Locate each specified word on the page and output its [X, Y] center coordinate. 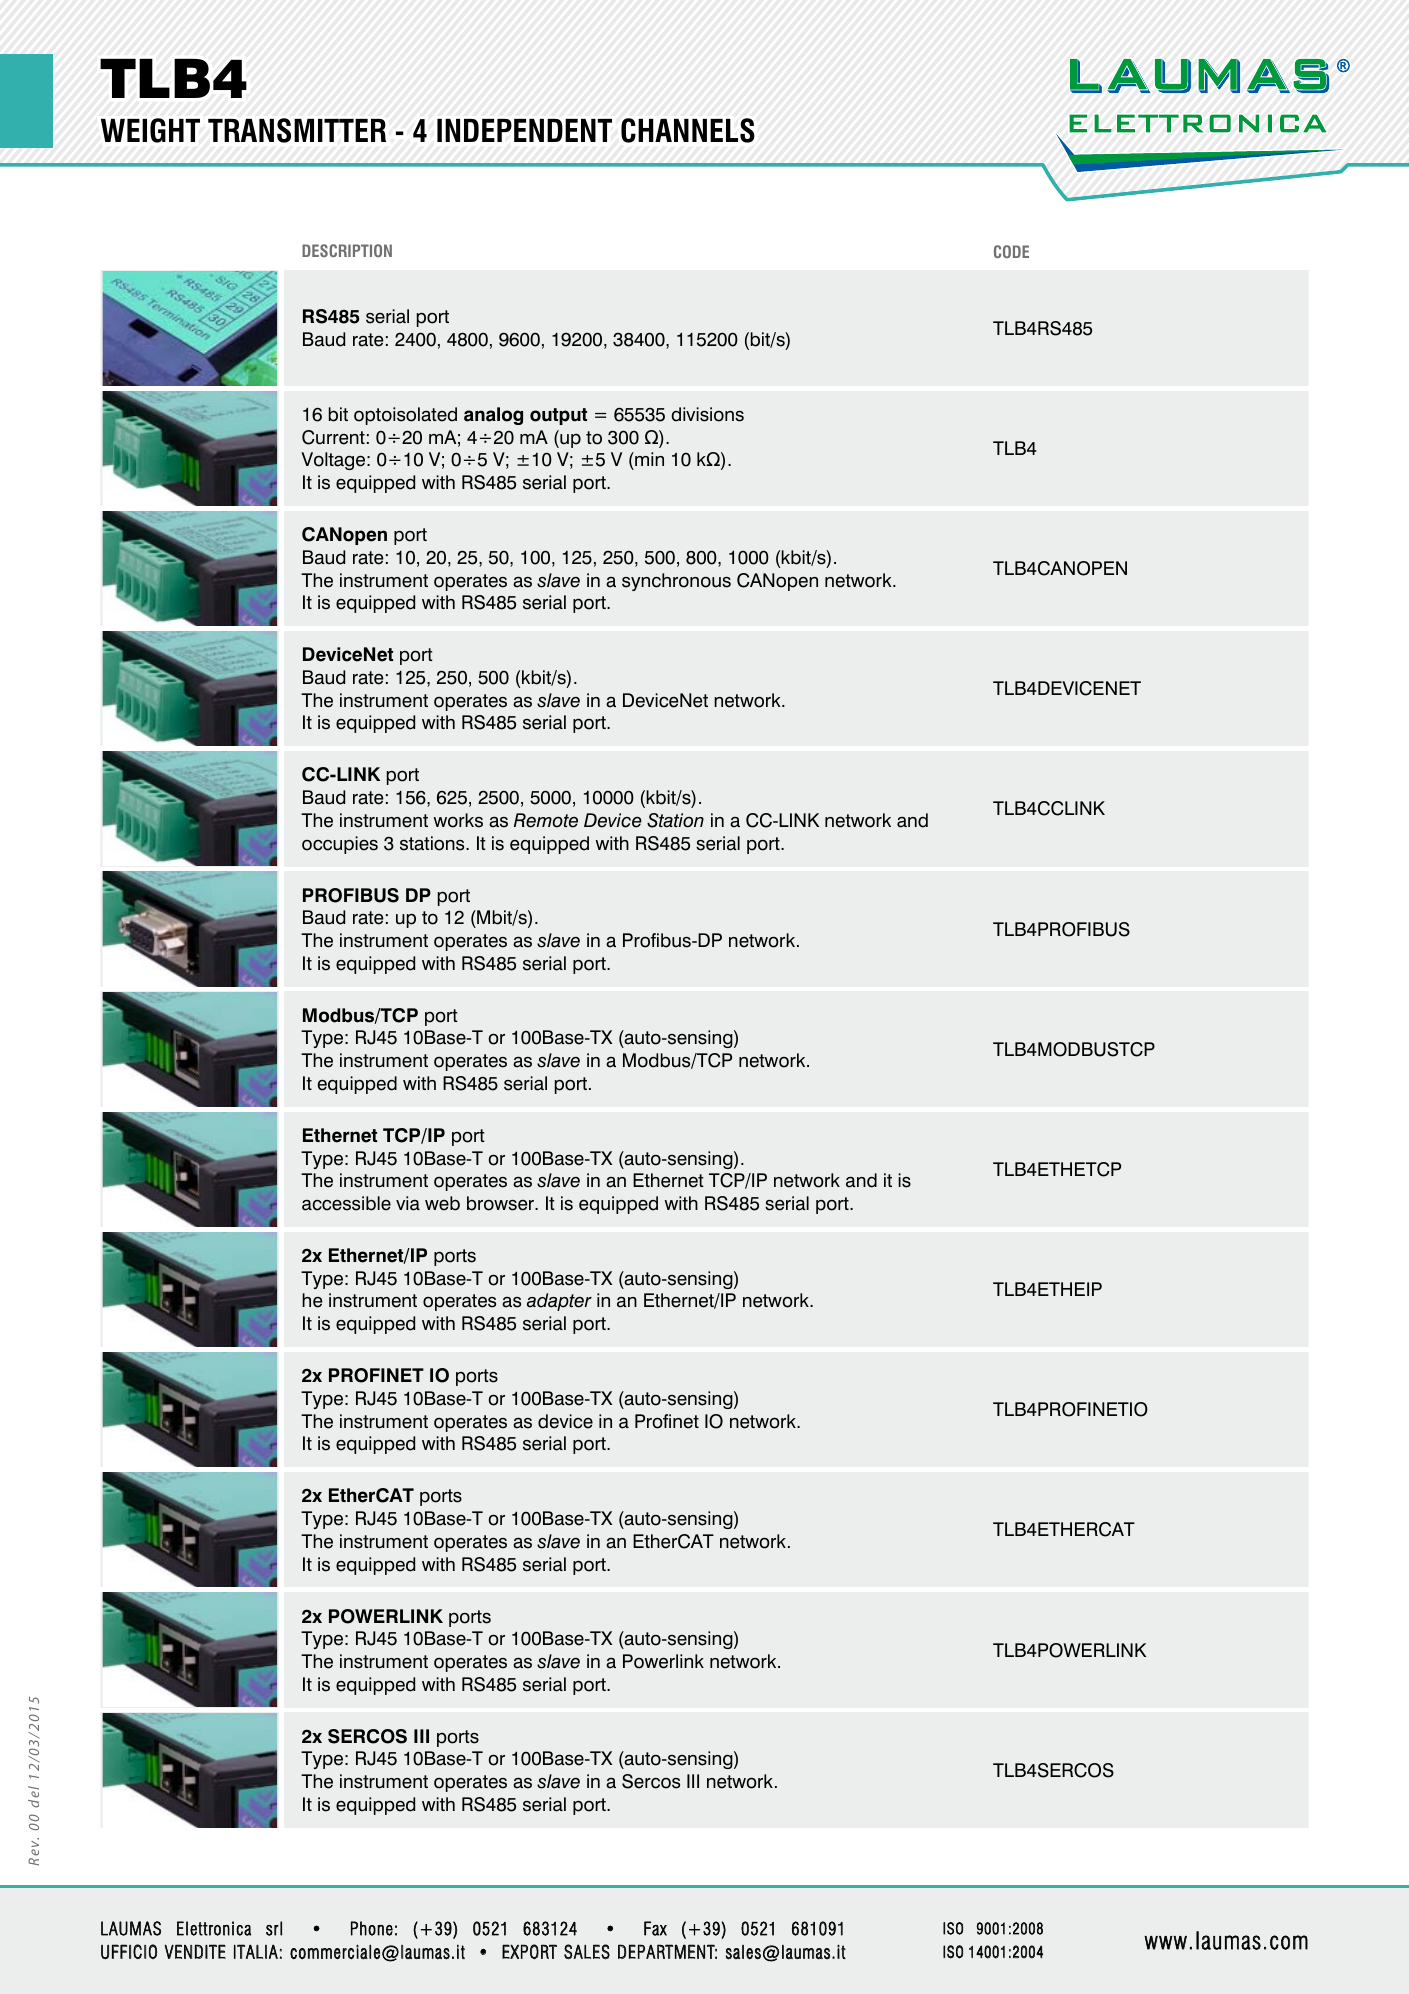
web [442, 1203]
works [458, 820]
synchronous [676, 582]
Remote [546, 820]
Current [333, 437]
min [648, 459]
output [558, 416]
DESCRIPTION [347, 250]
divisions [707, 414]
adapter [559, 1302]
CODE [1011, 251]
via [408, 1203]
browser [501, 1203]
